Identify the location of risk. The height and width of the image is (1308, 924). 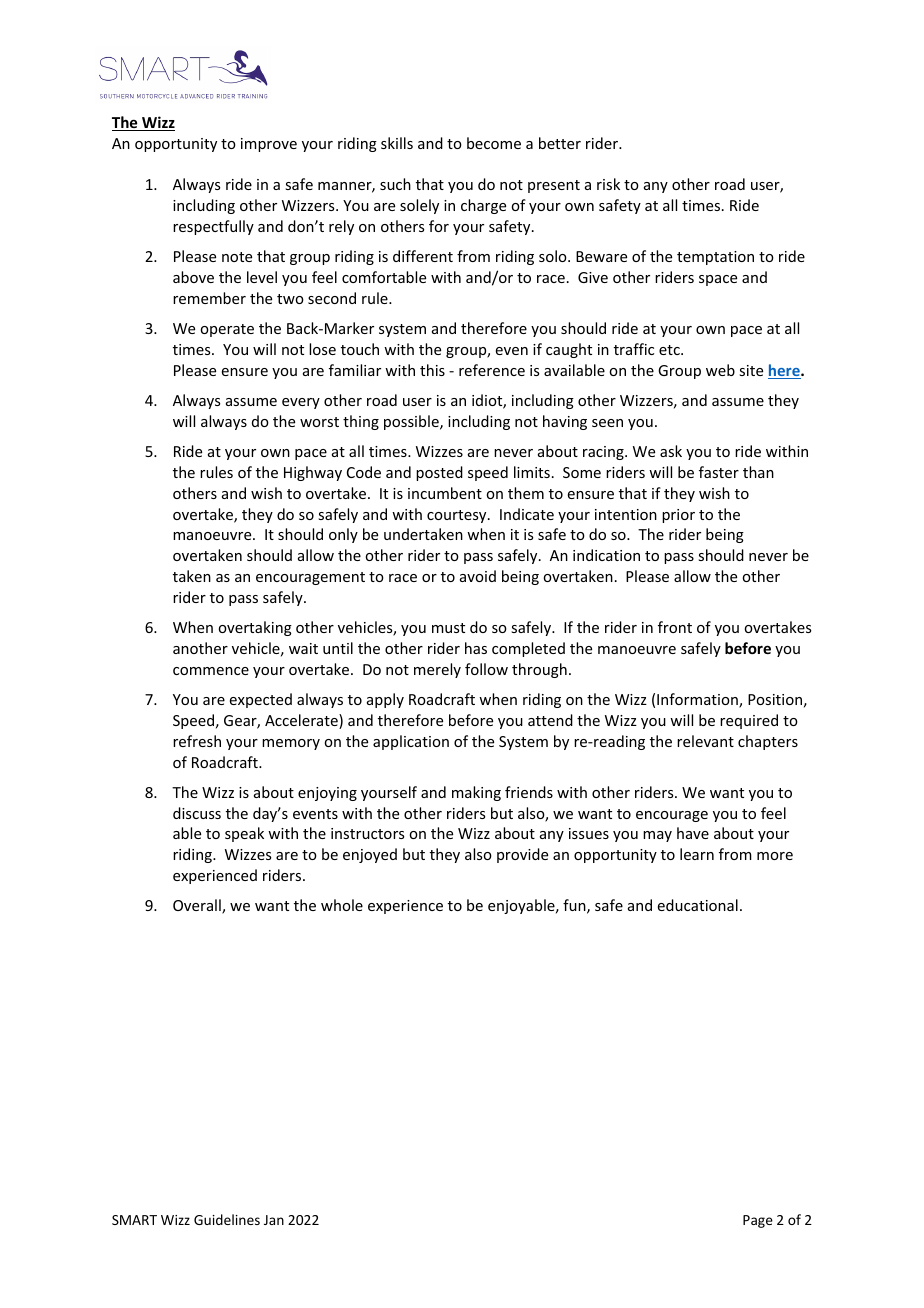
(608, 184).
